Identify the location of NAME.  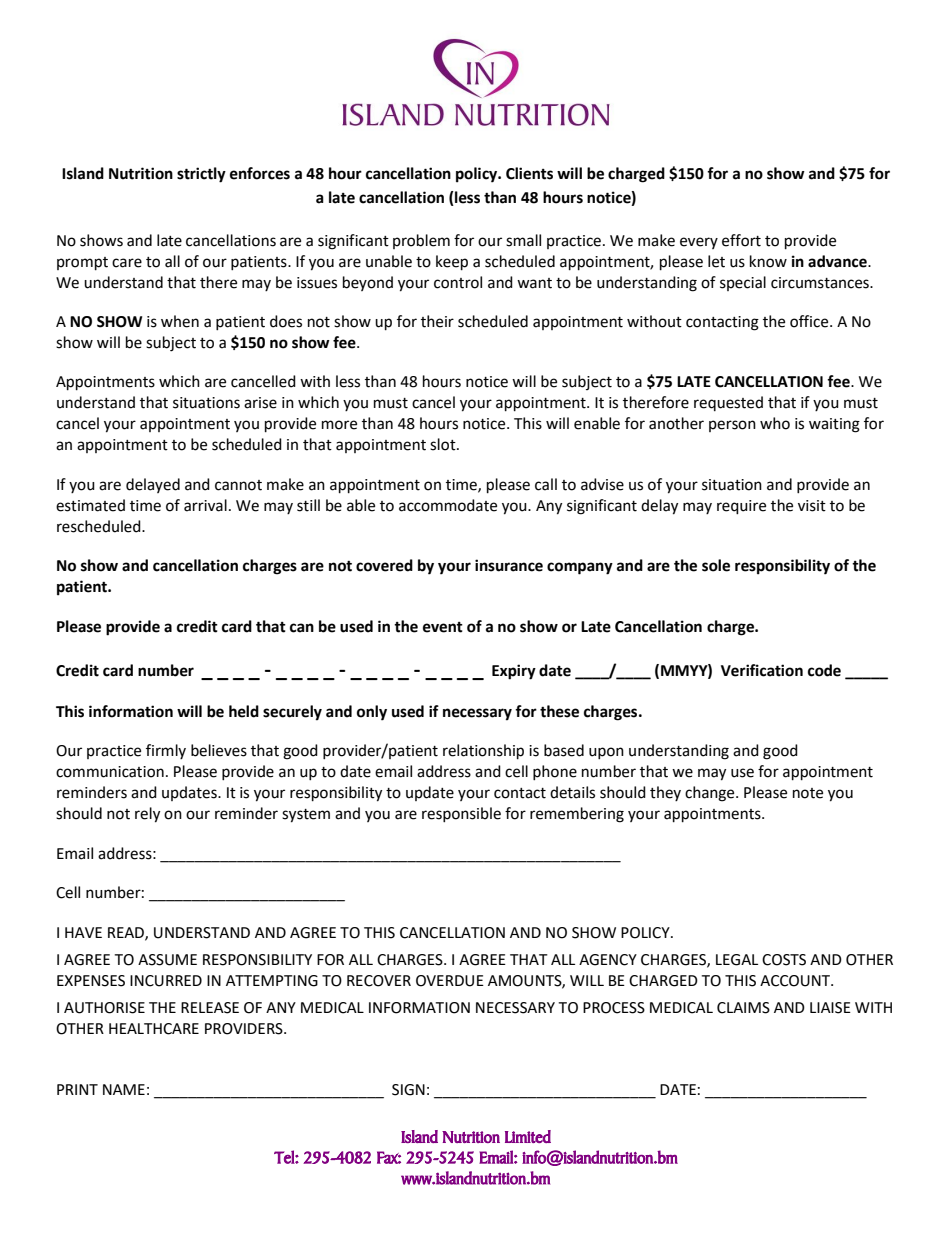
(124, 1089).
